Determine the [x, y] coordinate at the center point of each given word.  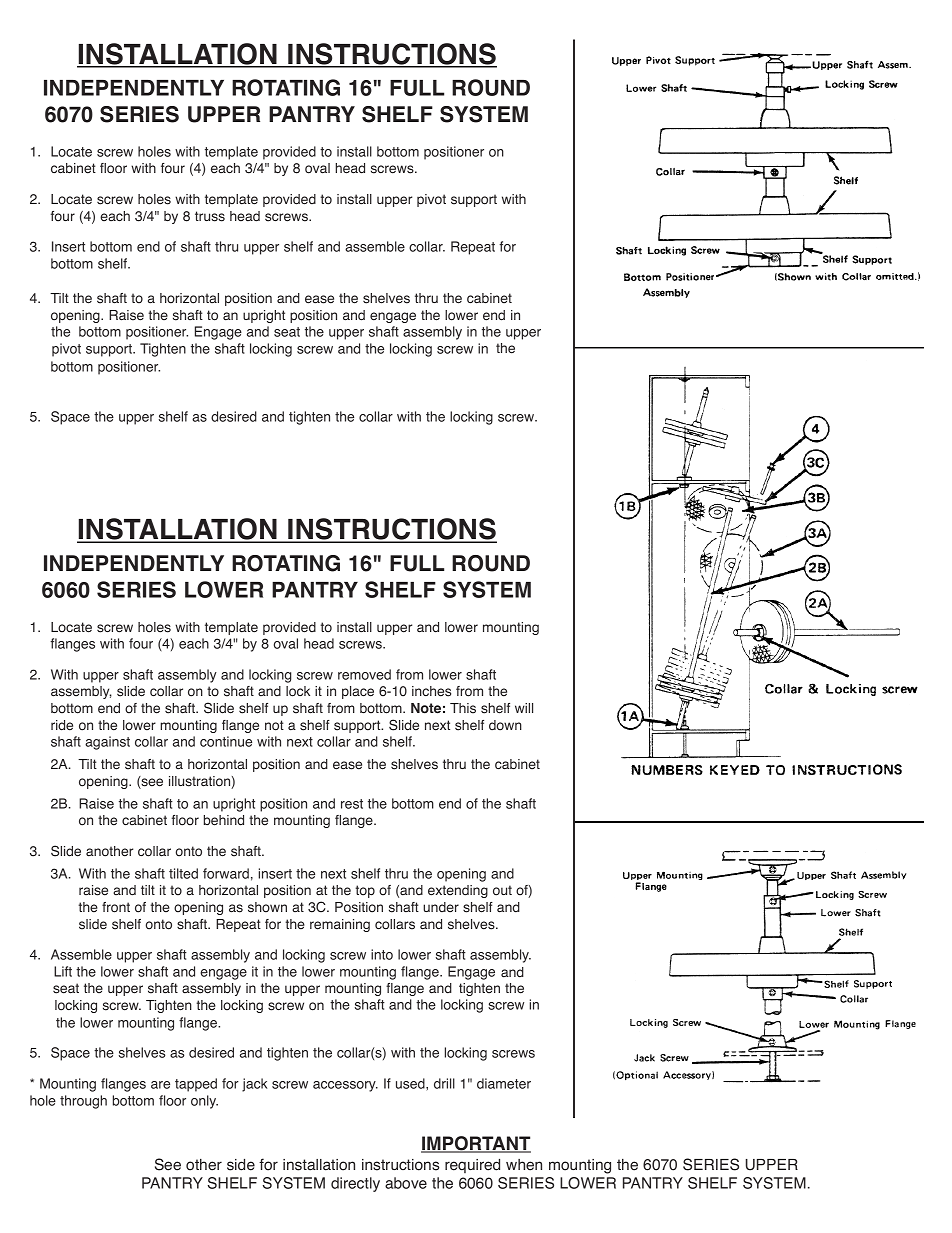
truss [210, 216]
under [441, 907]
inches [431, 691]
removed [364, 674]
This [463, 708]
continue [226, 741]
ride [62, 725]
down [505, 725]
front [116, 907]
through [83, 1102]
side [241, 1165]
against [107, 743]
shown [267, 907]
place [358, 692]
